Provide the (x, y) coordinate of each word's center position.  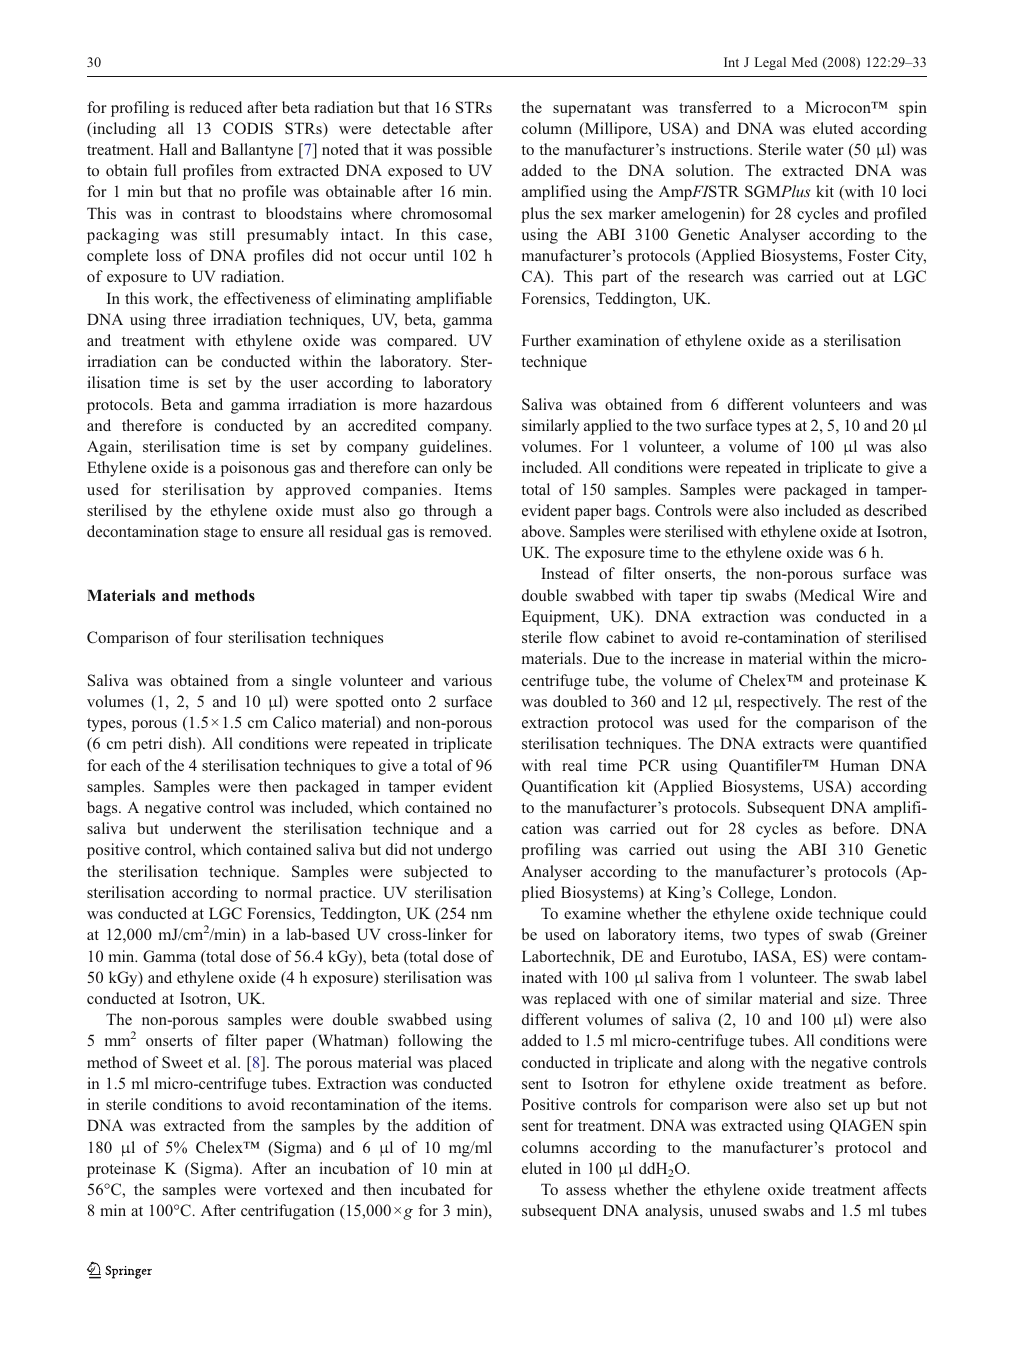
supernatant (592, 110)
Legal (770, 63)
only (457, 469)
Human (854, 765)
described (895, 510)
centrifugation (288, 1212)
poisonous (255, 469)
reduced (216, 107)
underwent (205, 828)
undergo (464, 851)
